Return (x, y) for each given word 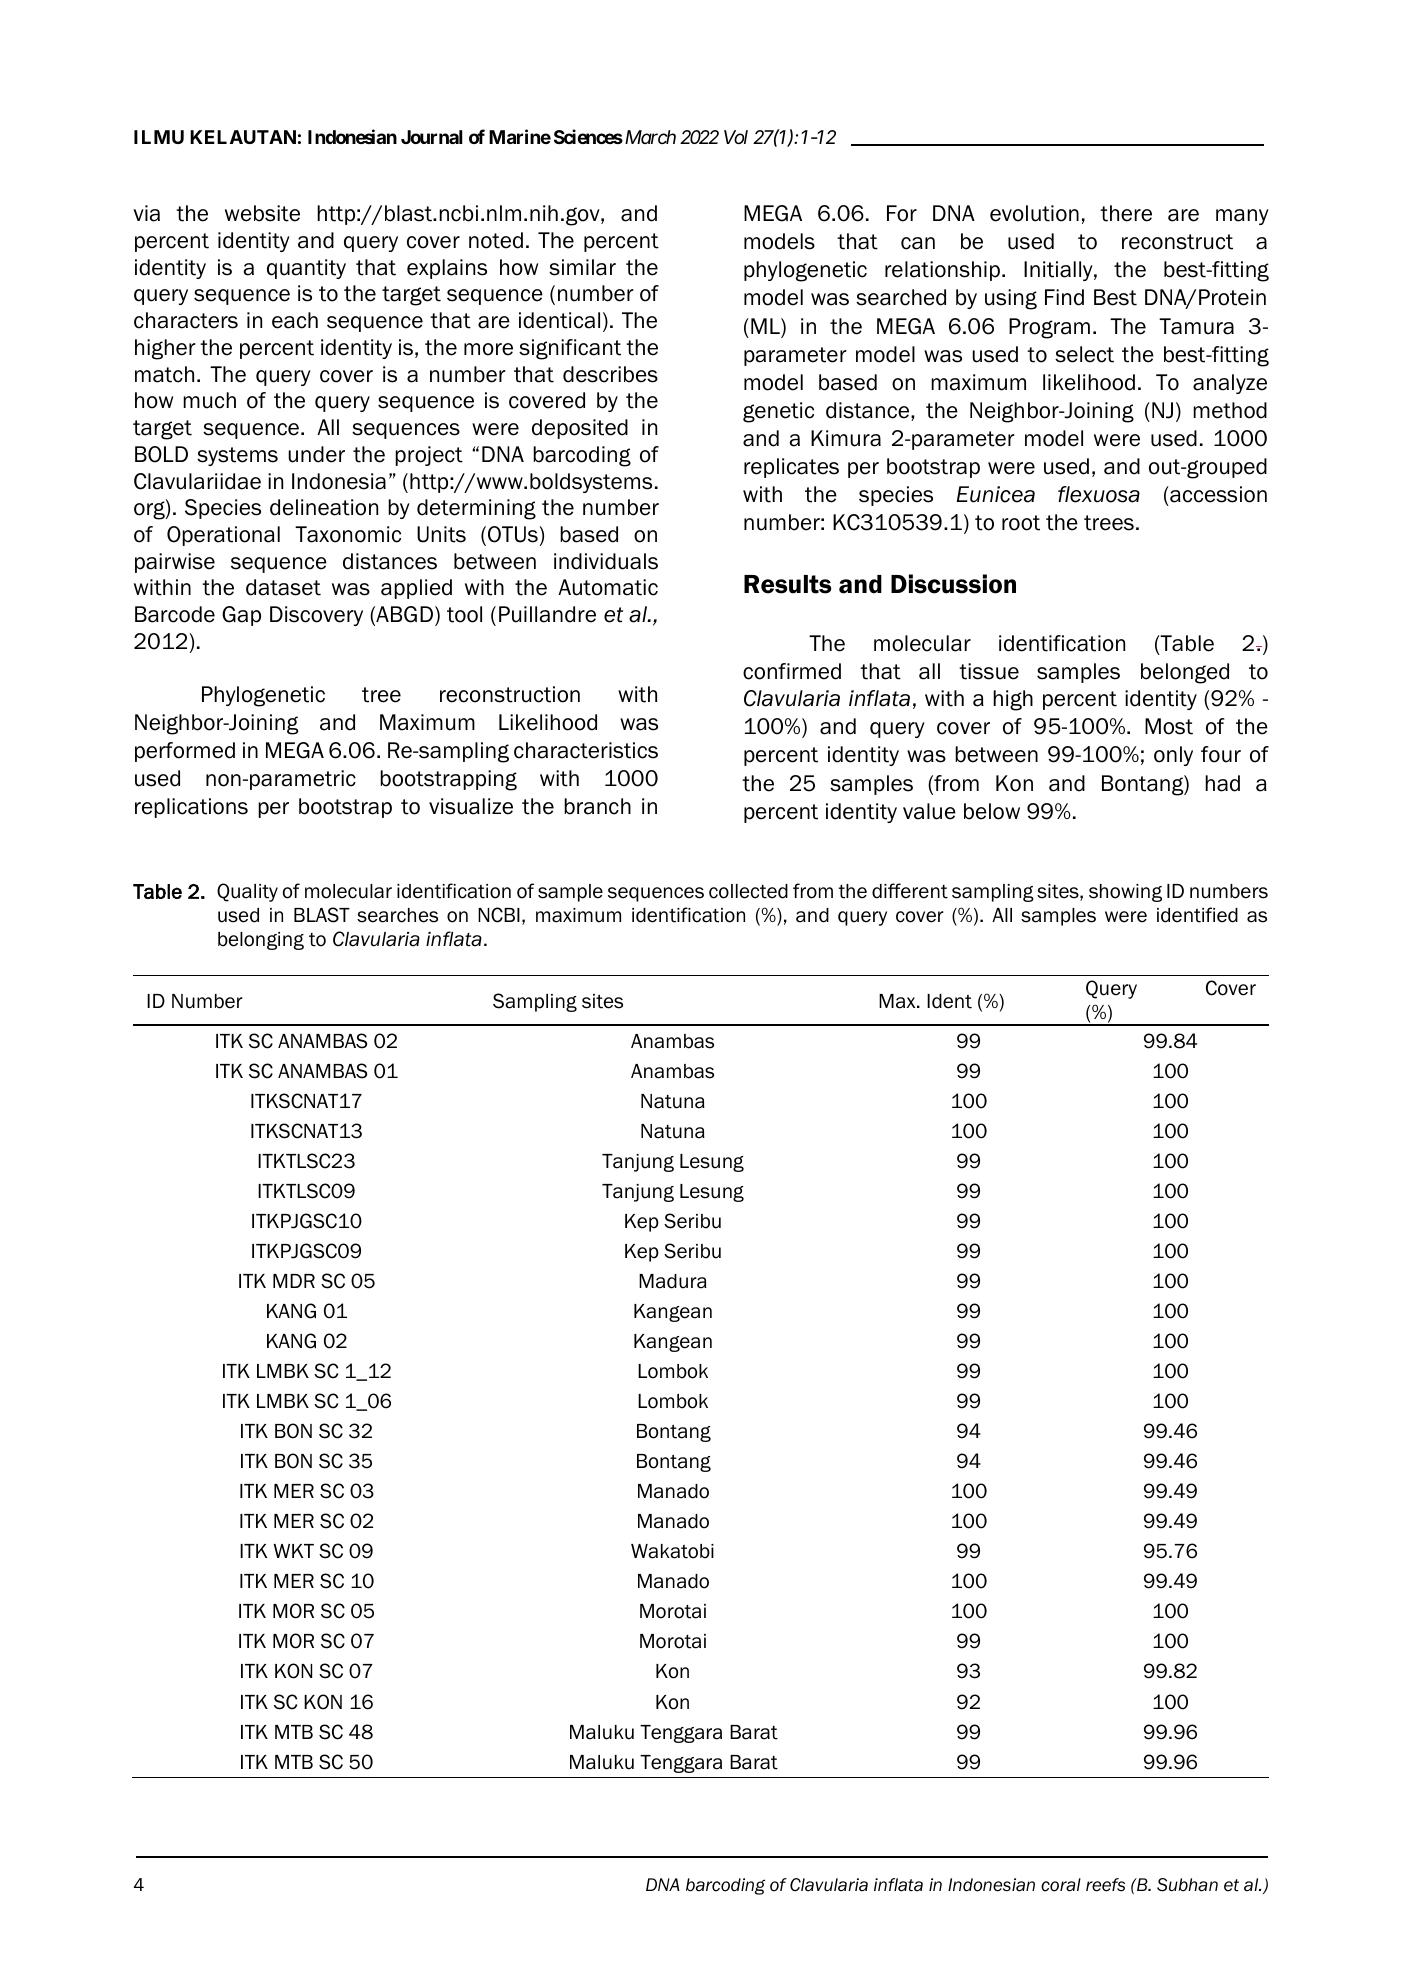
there (1126, 213)
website (262, 213)
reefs (1105, 1885)
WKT (294, 1551)
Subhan (1187, 1885)
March (649, 137)
